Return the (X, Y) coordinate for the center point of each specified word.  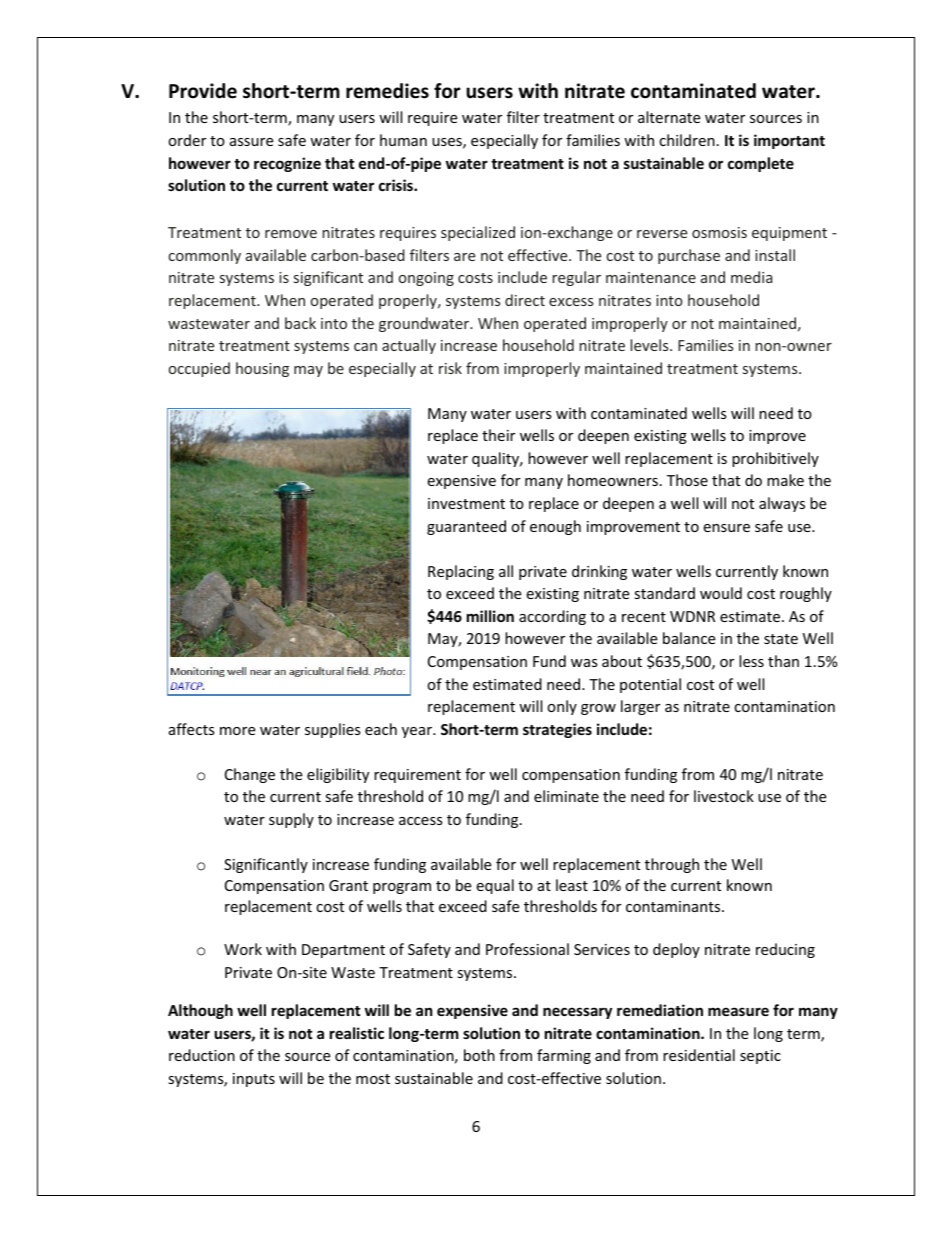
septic (760, 1057)
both (479, 1055)
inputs (254, 1080)
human (403, 140)
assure (251, 142)
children (687, 140)
